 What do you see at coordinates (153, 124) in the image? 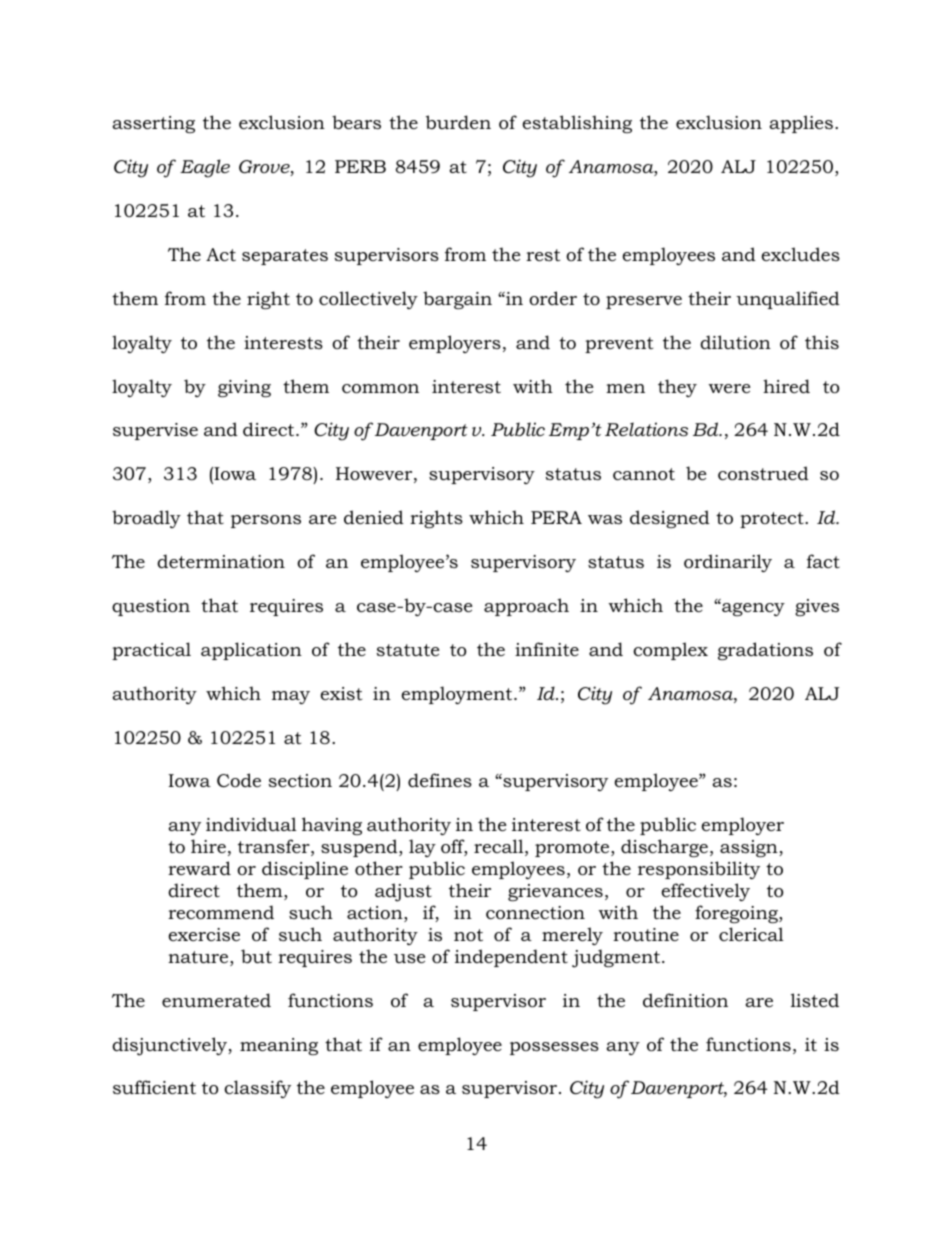
I see `asserting` at bounding box center [153, 124].
